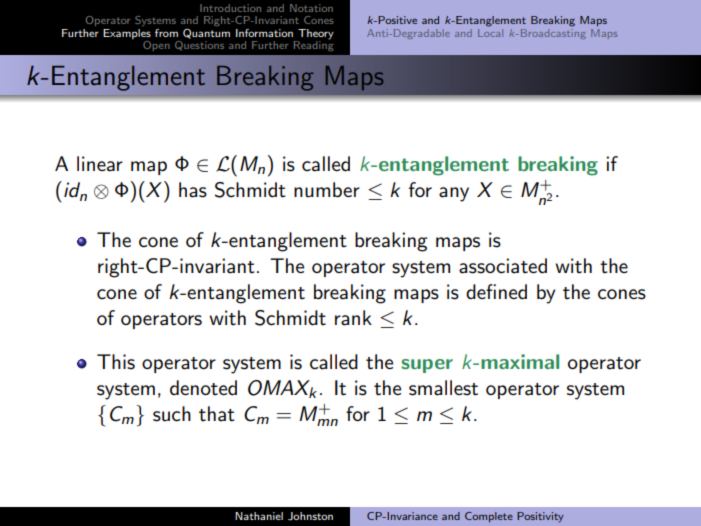 Image resolution: width=701 pixels, height=526 pixels. Describe the element at coordinates (327, 190) in the image. I see `number` at that location.
